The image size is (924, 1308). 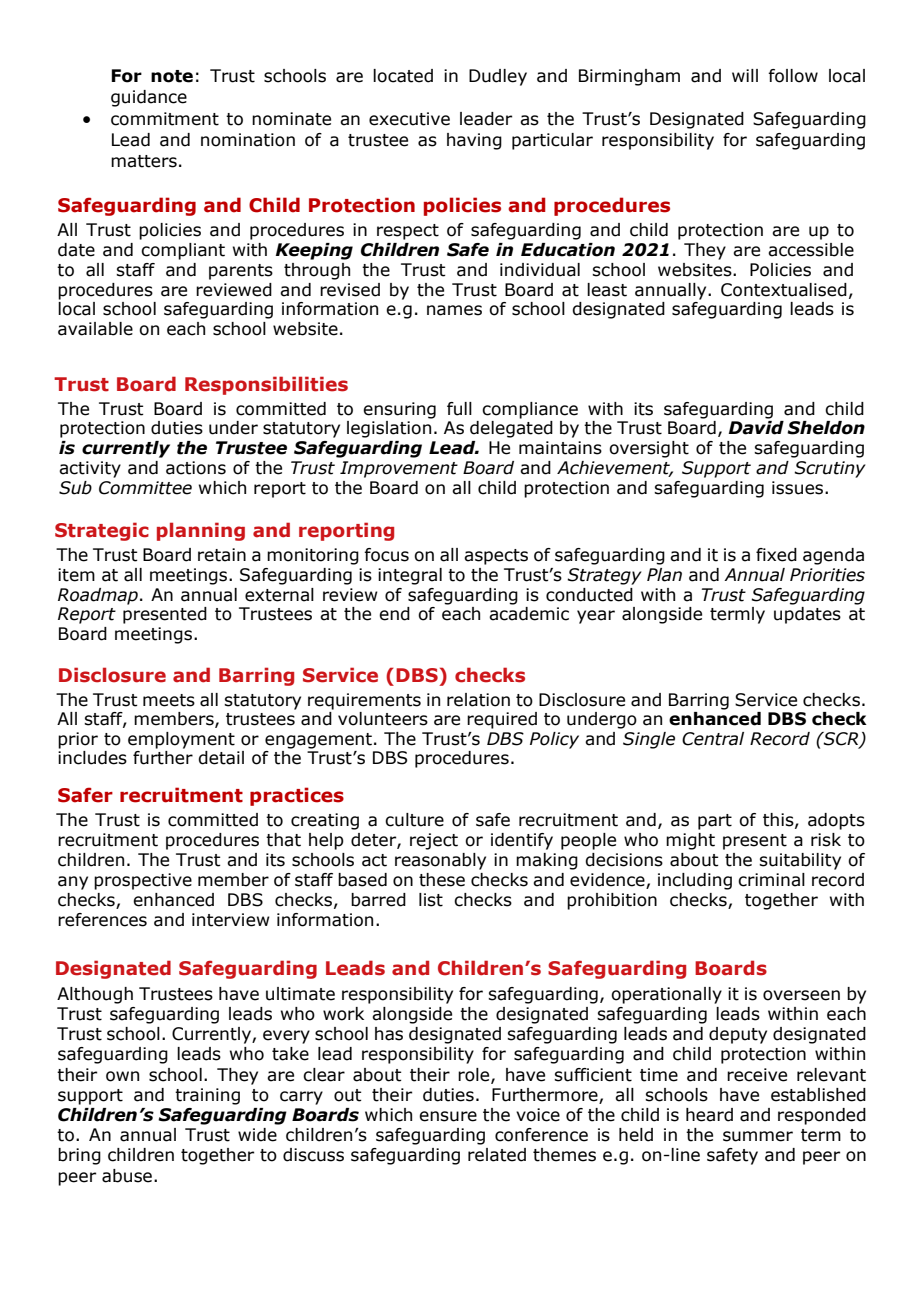 What do you see at coordinates (459, 409) in the screenshot?
I see `full` at bounding box center [459, 409].
